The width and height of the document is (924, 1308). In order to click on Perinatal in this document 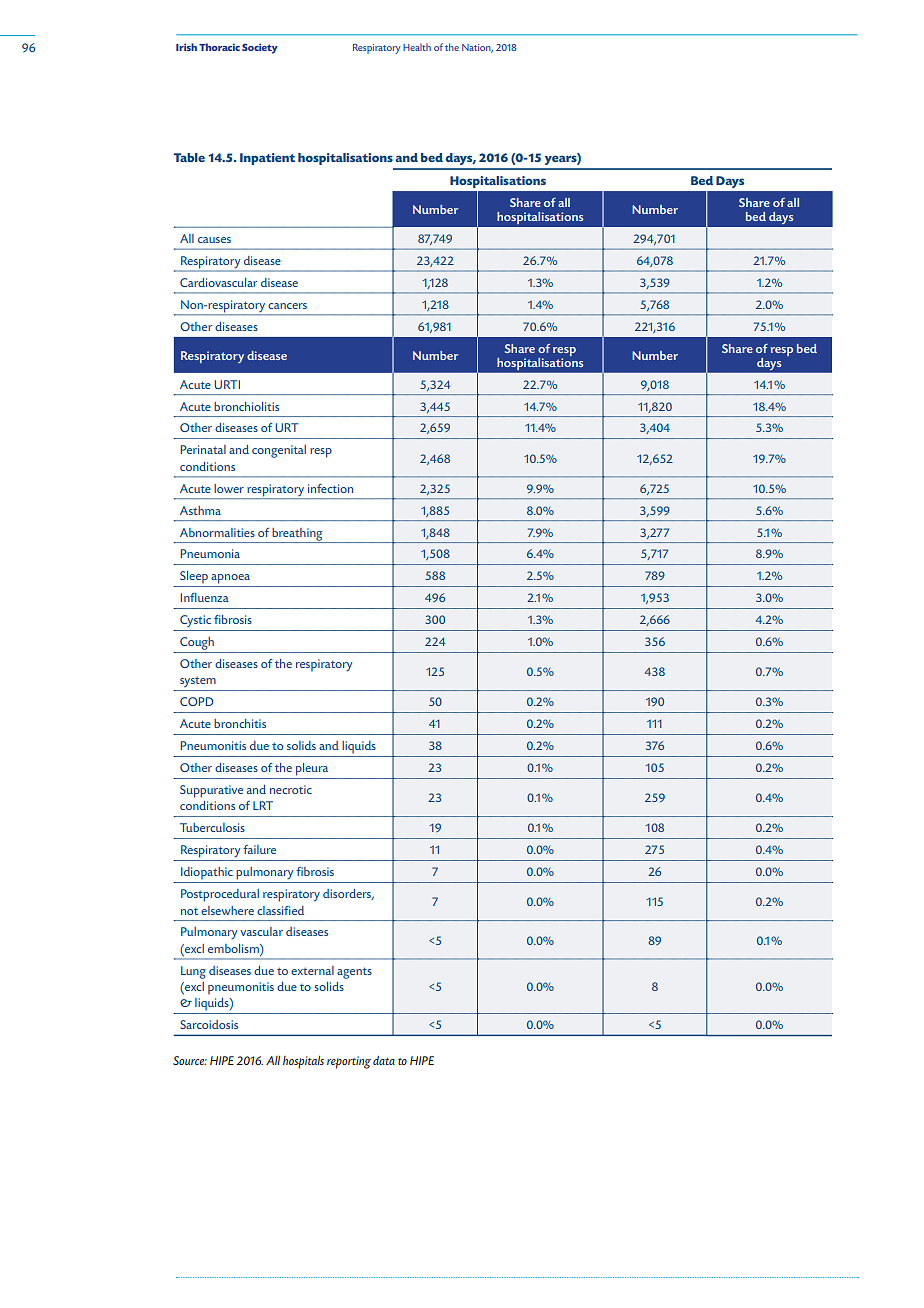, I will do `click(203, 449)`.
